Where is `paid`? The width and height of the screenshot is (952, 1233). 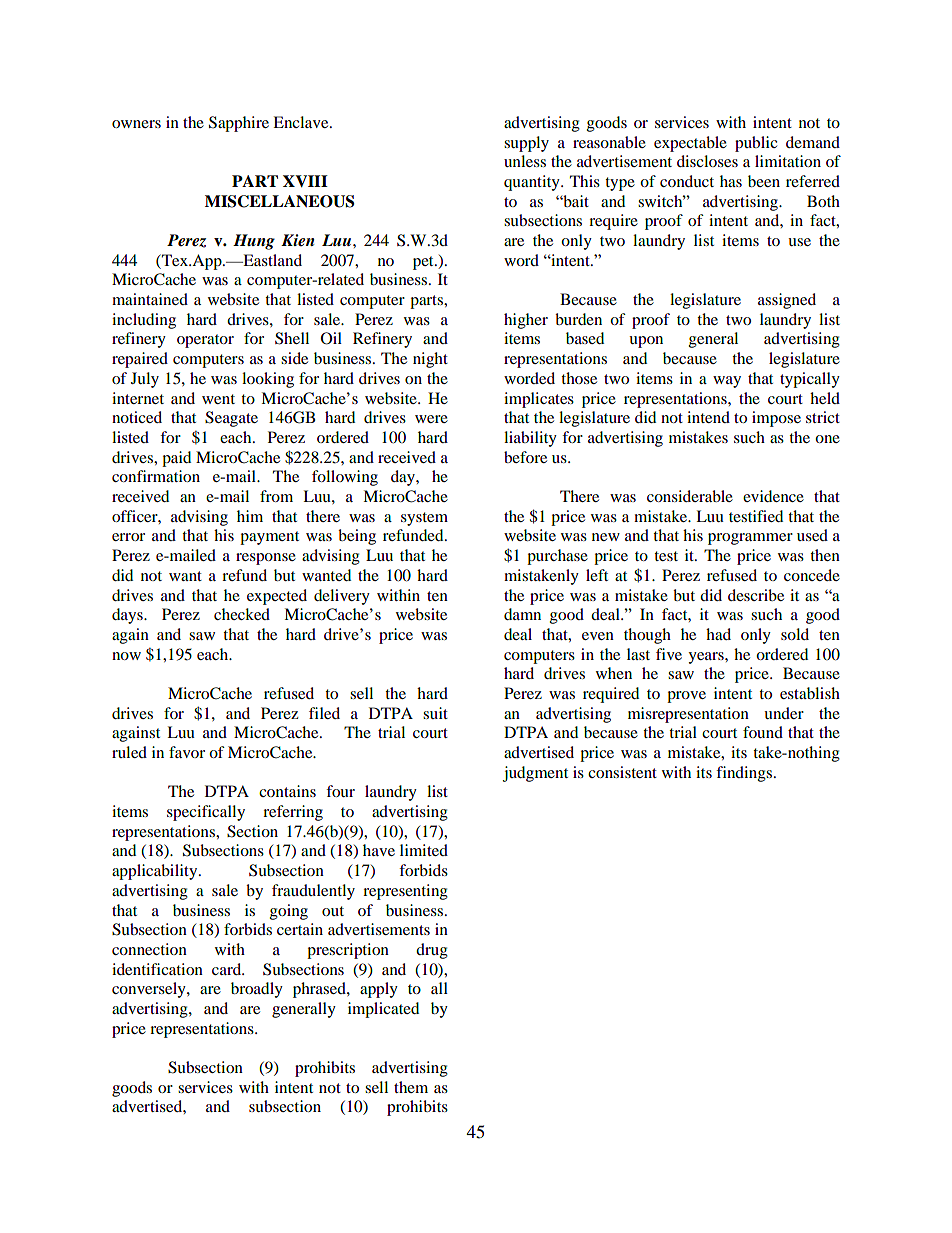
paid is located at coordinates (176, 459).
